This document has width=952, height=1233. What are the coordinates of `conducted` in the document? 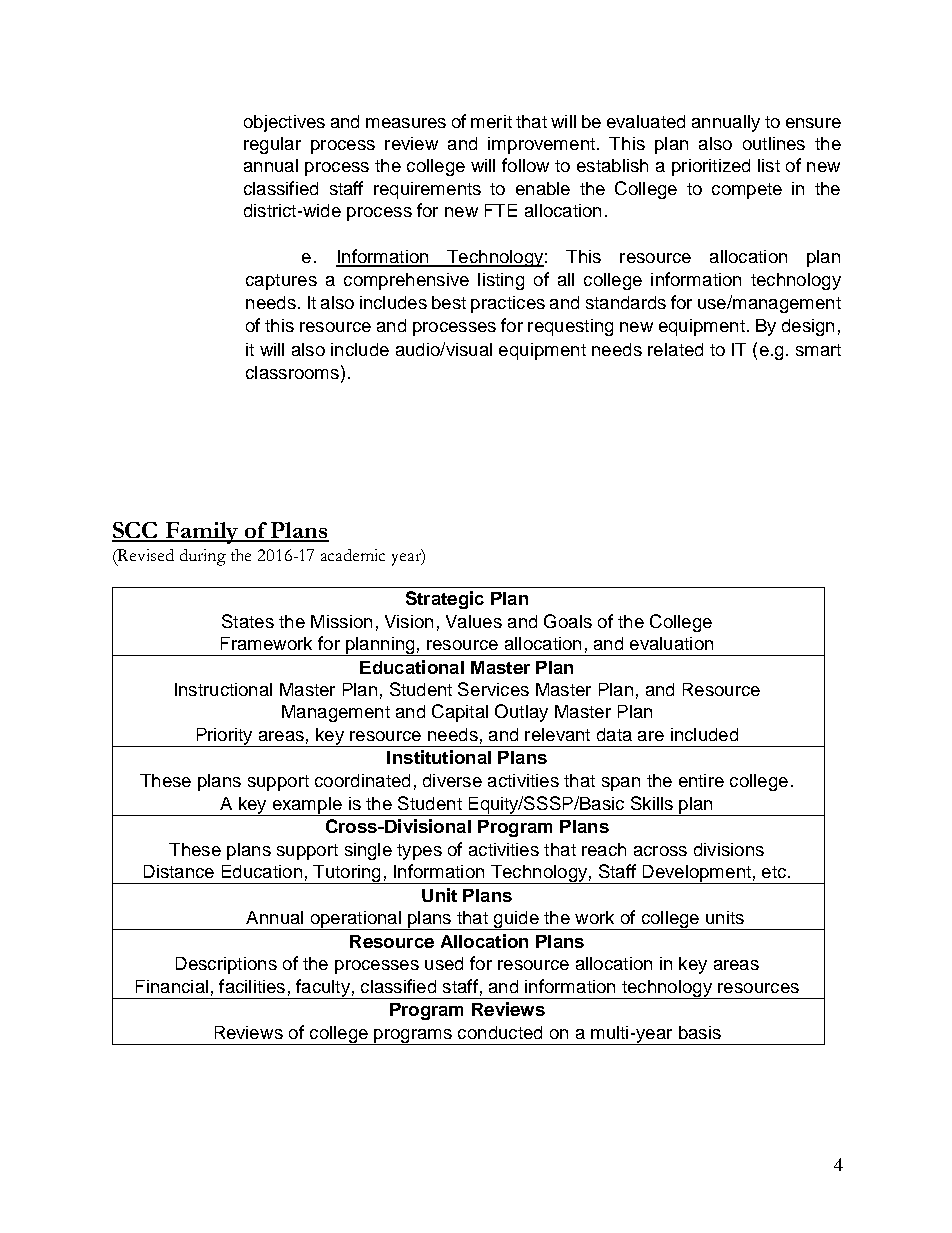 It's located at (500, 1032).
